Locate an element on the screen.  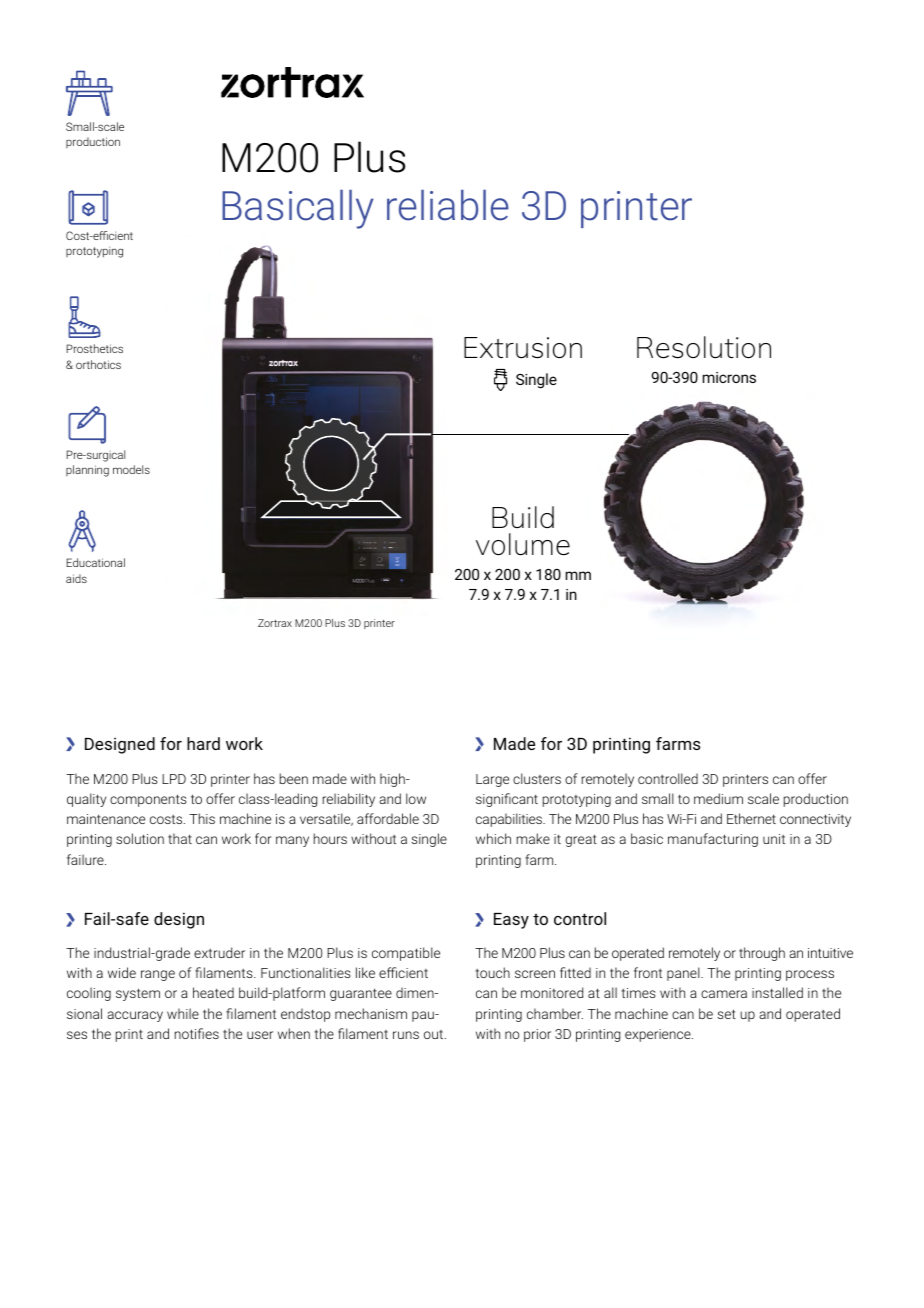
low is located at coordinates (416, 798).
